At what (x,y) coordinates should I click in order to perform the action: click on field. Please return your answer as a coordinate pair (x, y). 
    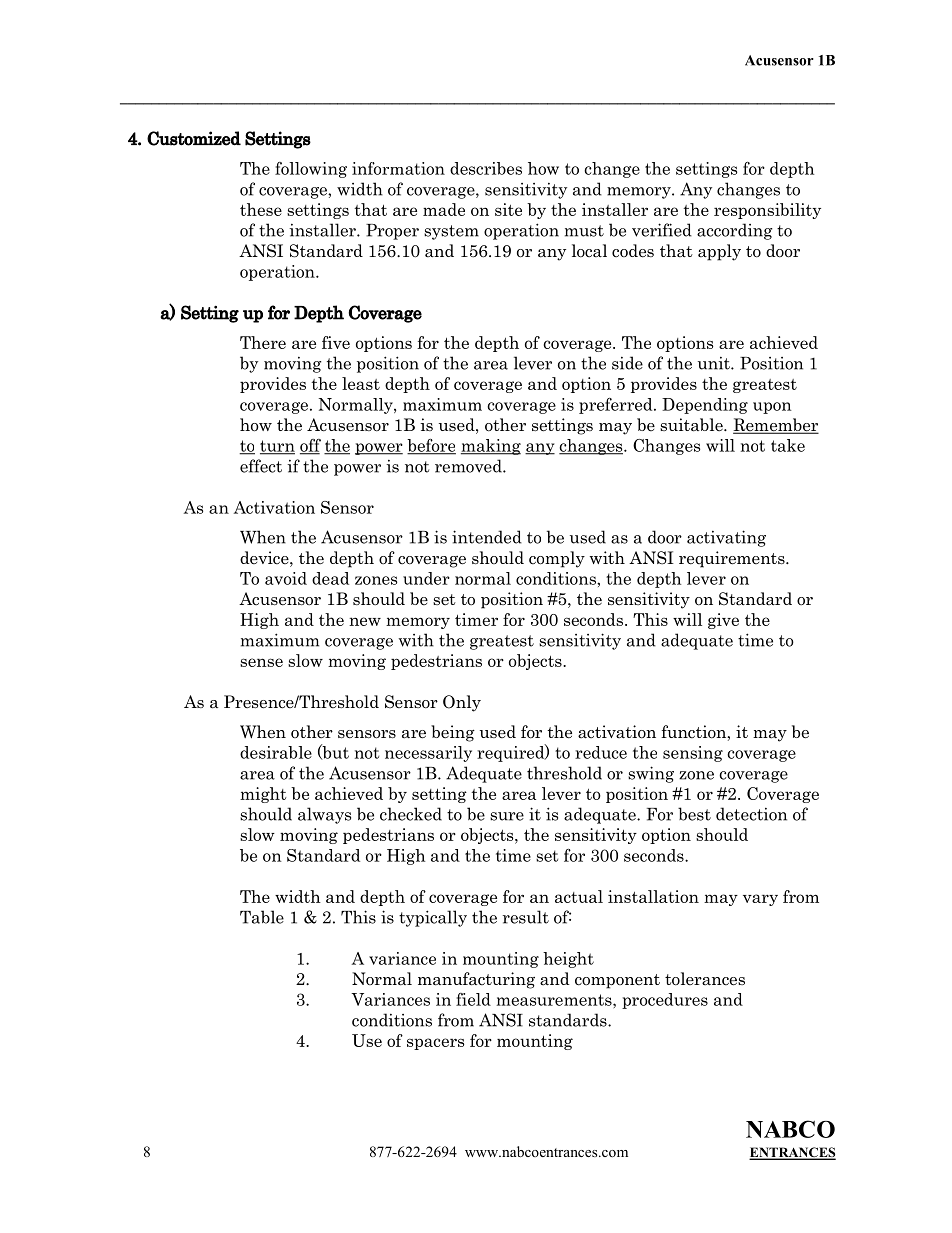
    Looking at the image, I should click on (473, 999).
